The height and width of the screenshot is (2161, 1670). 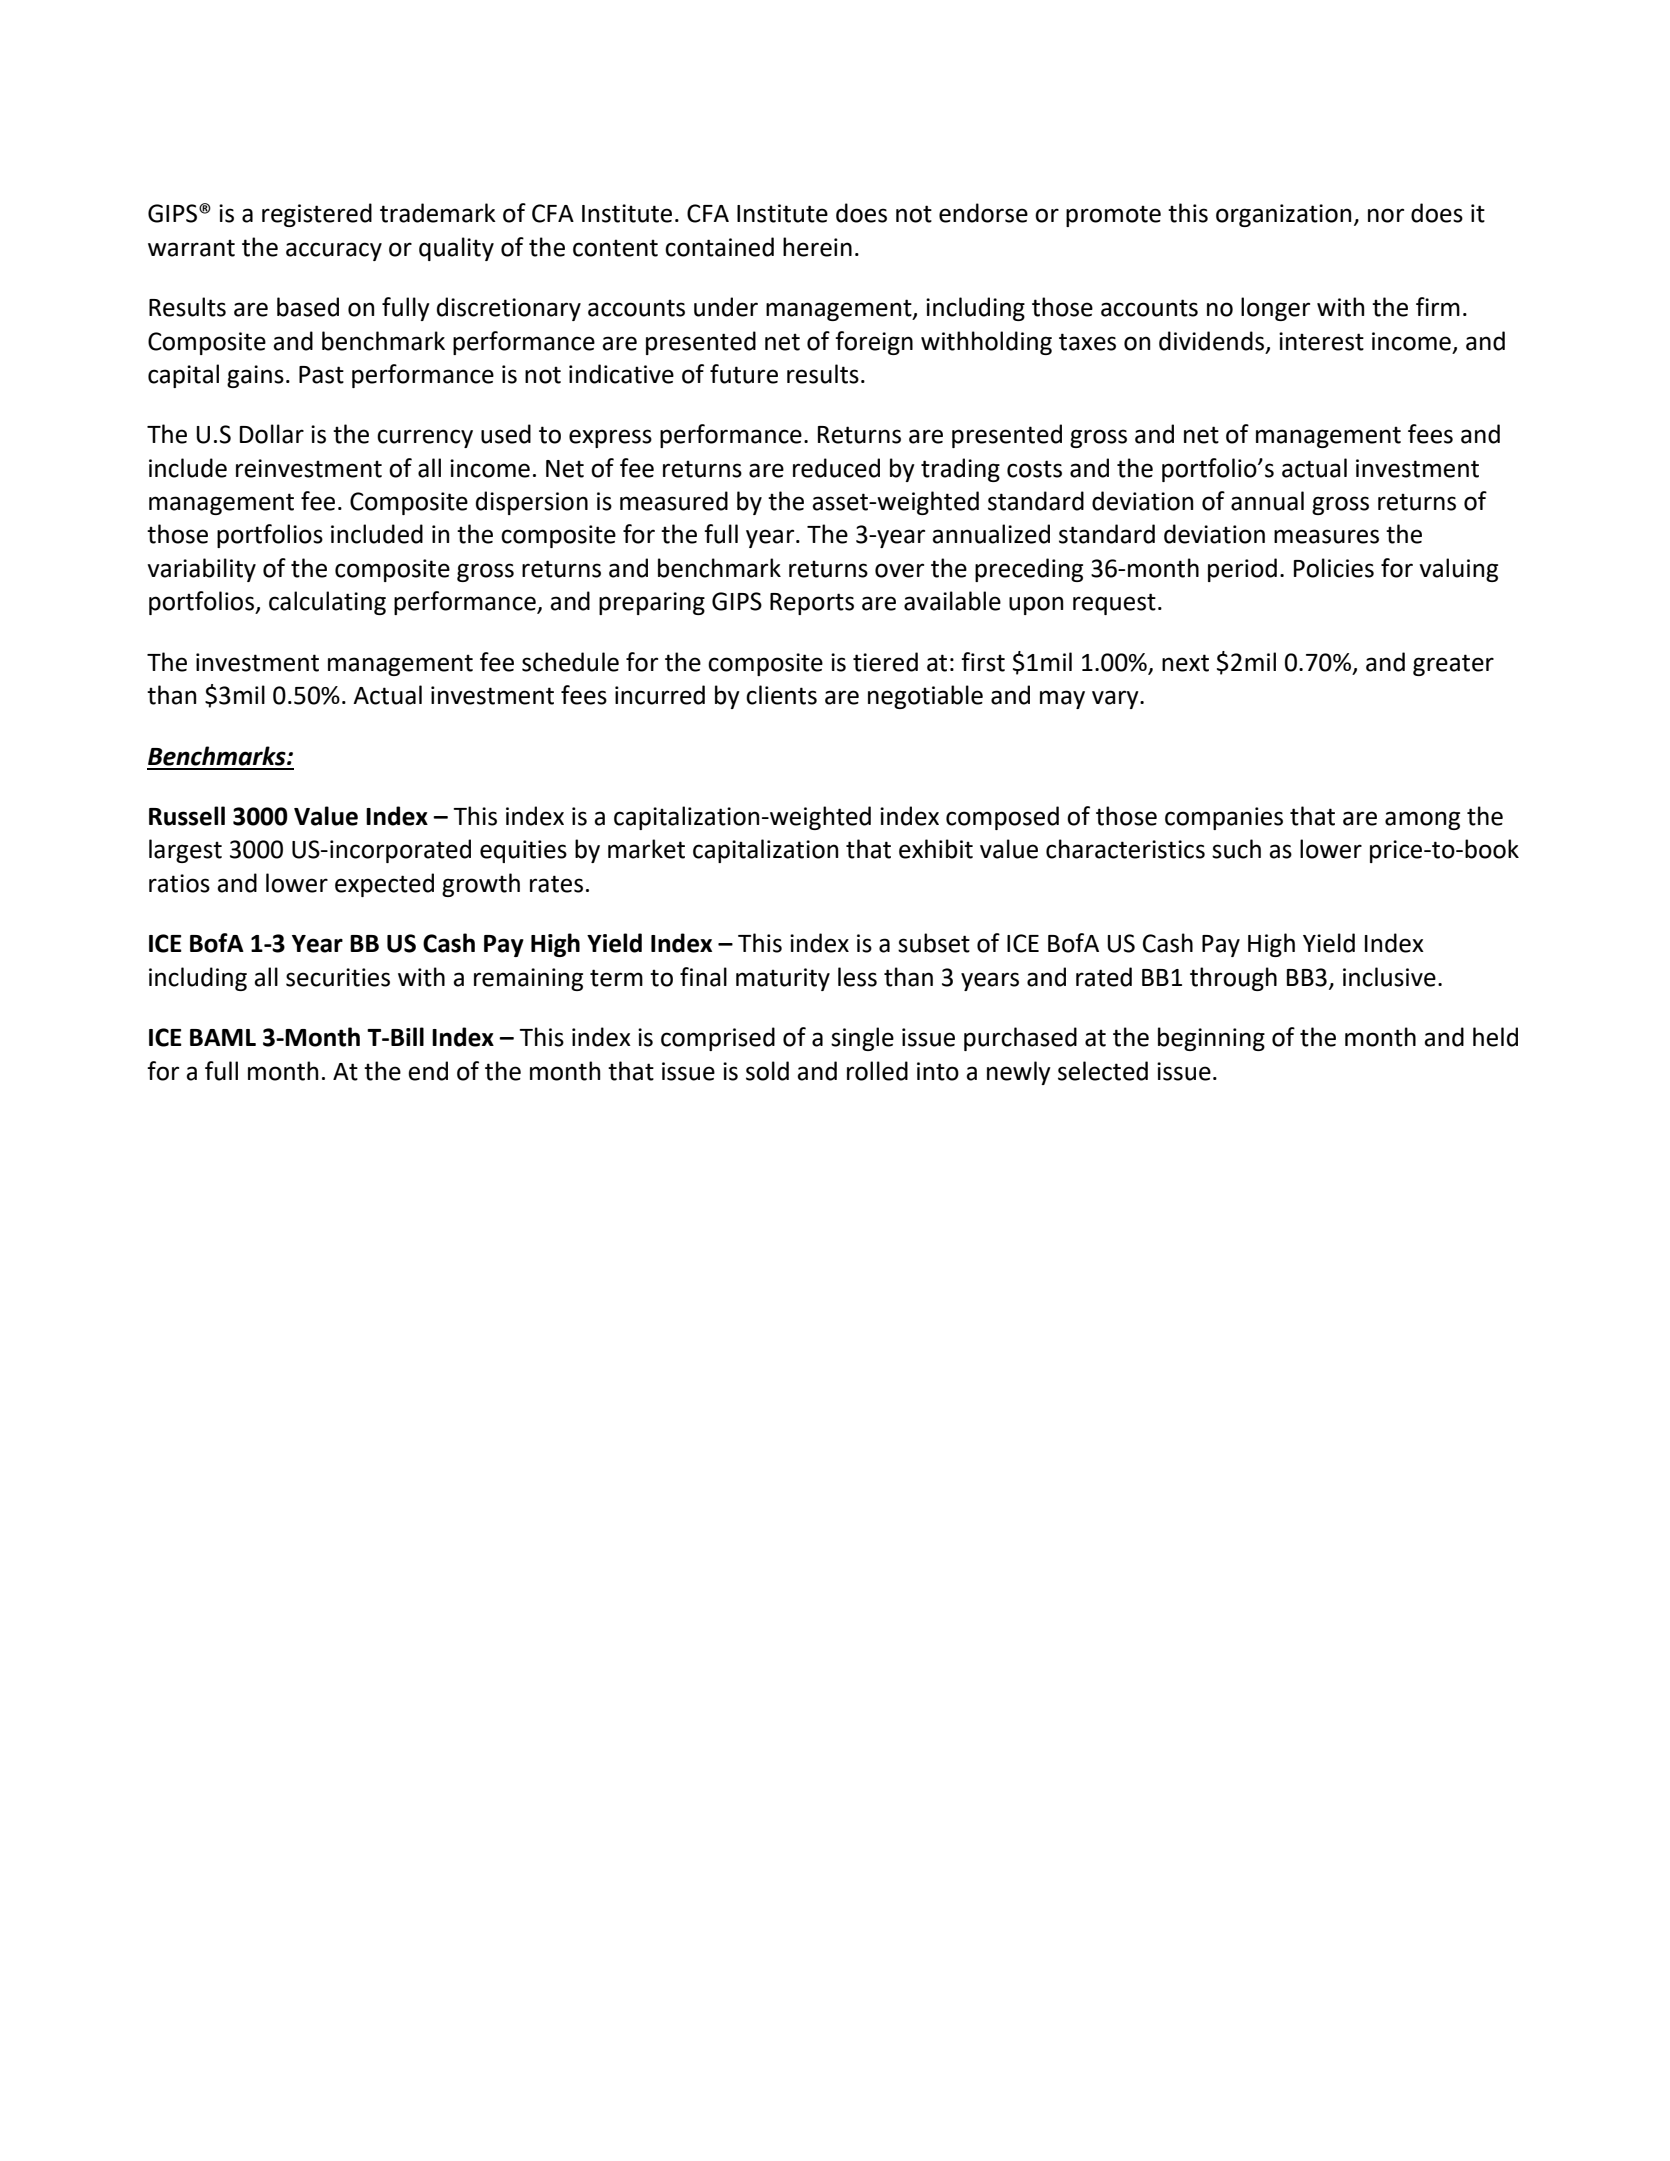 I want to click on single, so click(x=862, y=1039).
